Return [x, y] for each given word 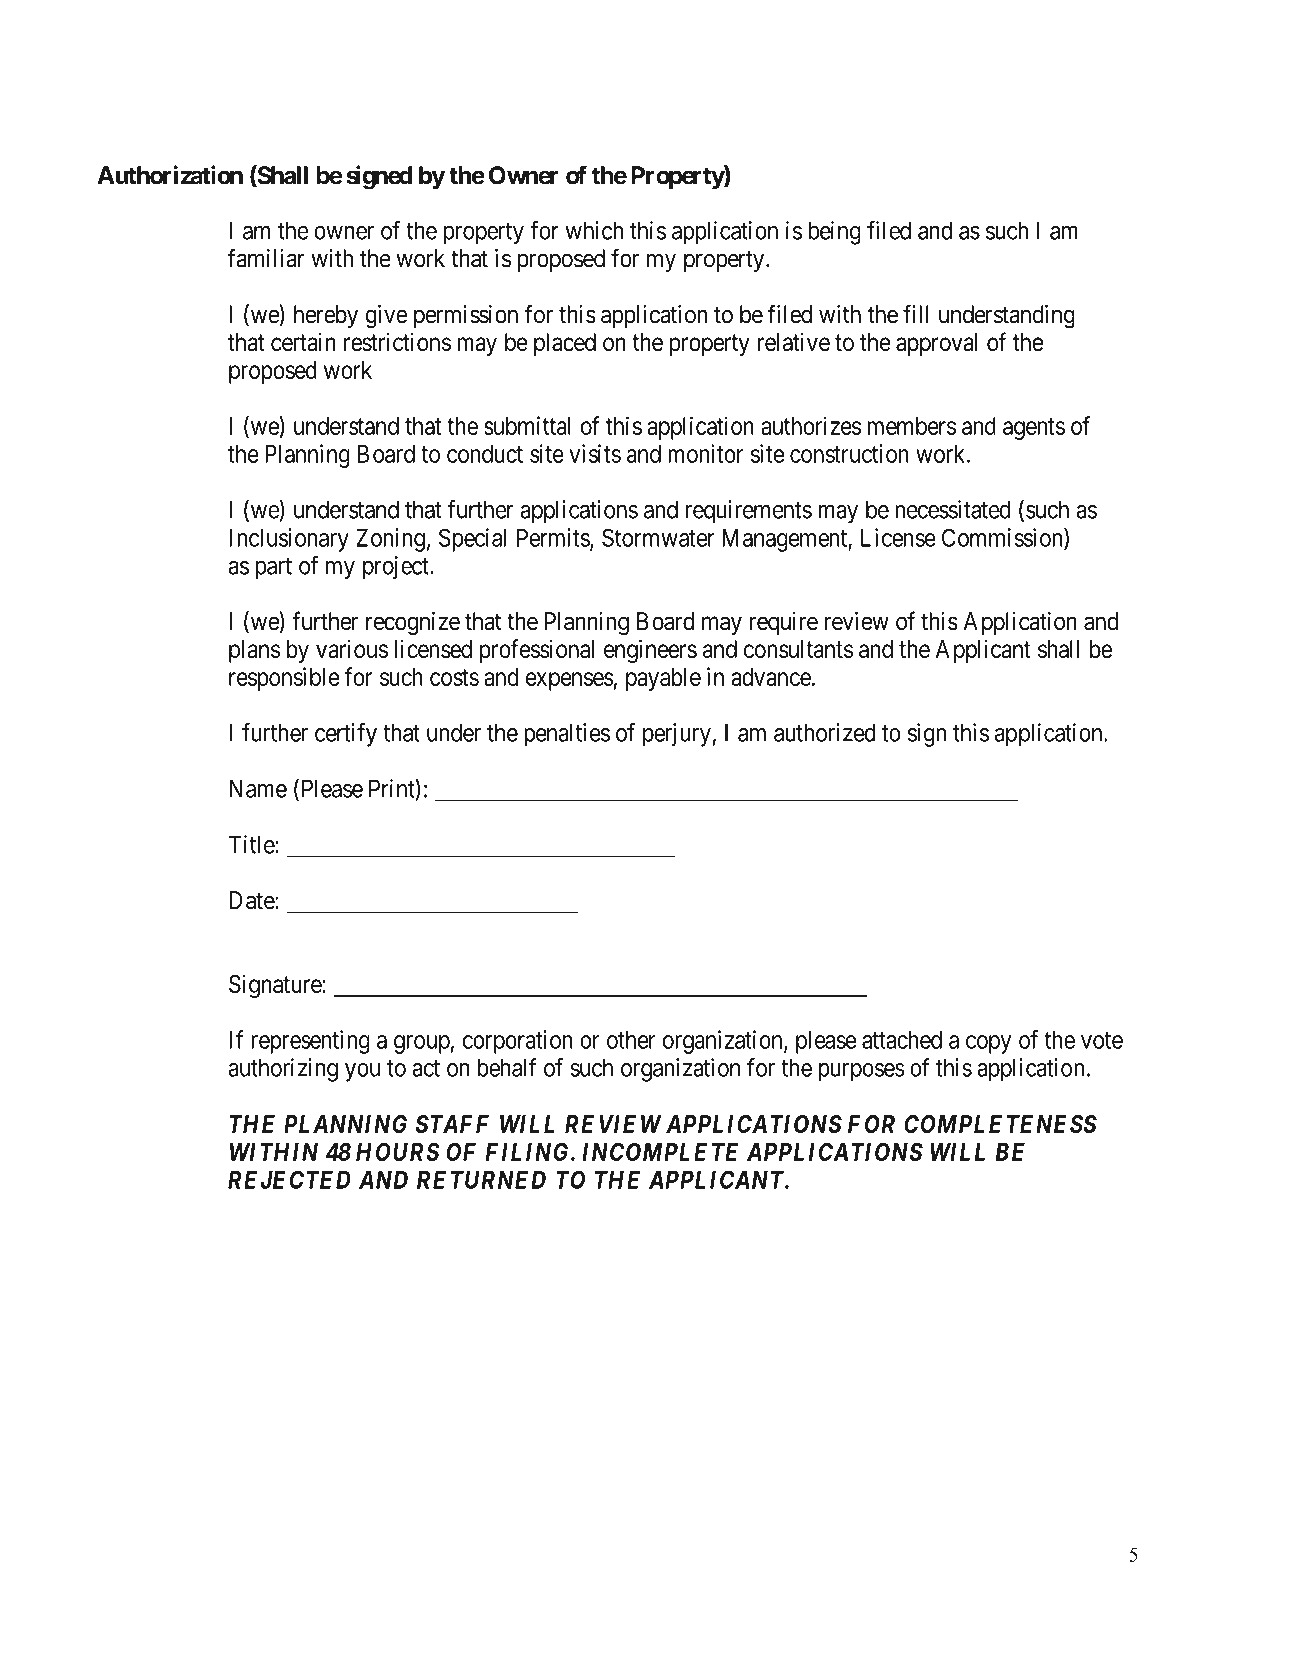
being [834, 233]
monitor [705, 453]
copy [989, 1044]
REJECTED [289, 1179]
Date [252, 900]
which [594, 230]
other [631, 1040]
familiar [266, 258]
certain [303, 342]
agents [1034, 429]
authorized [825, 732]
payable [663, 679]
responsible [284, 679]
